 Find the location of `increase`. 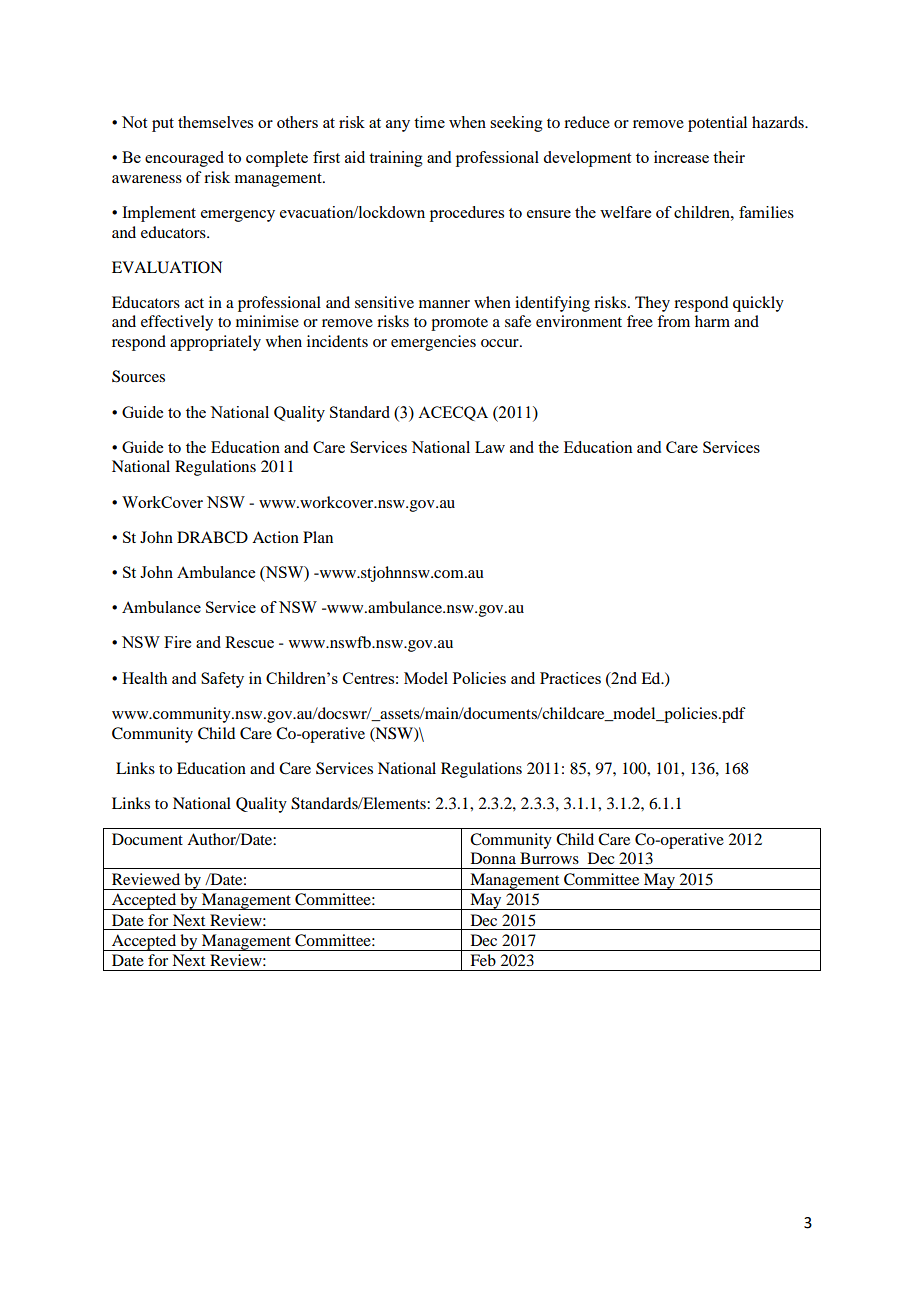

increase is located at coordinates (681, 157).
